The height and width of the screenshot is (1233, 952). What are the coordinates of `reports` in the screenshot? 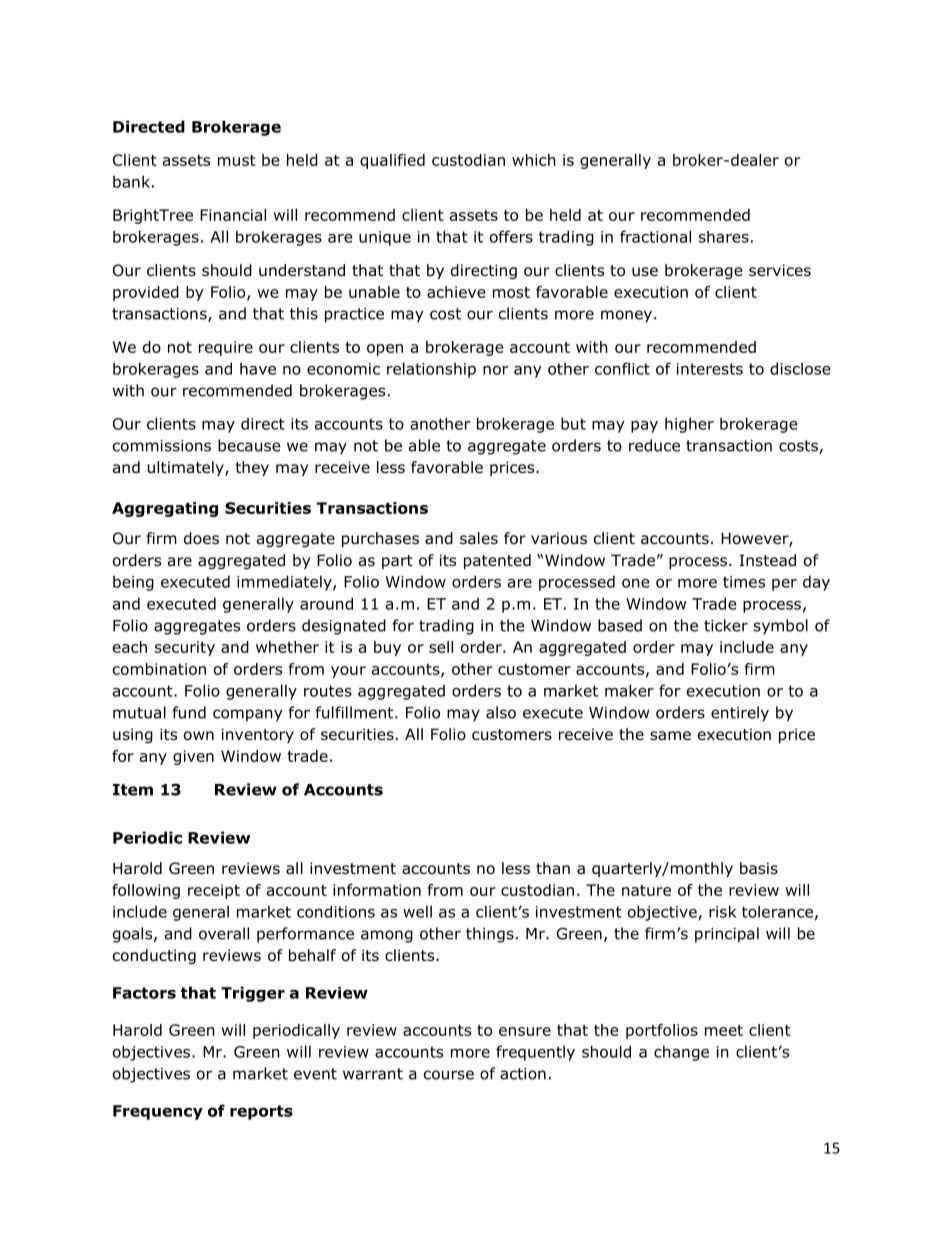 It's located at (261, 1112).
